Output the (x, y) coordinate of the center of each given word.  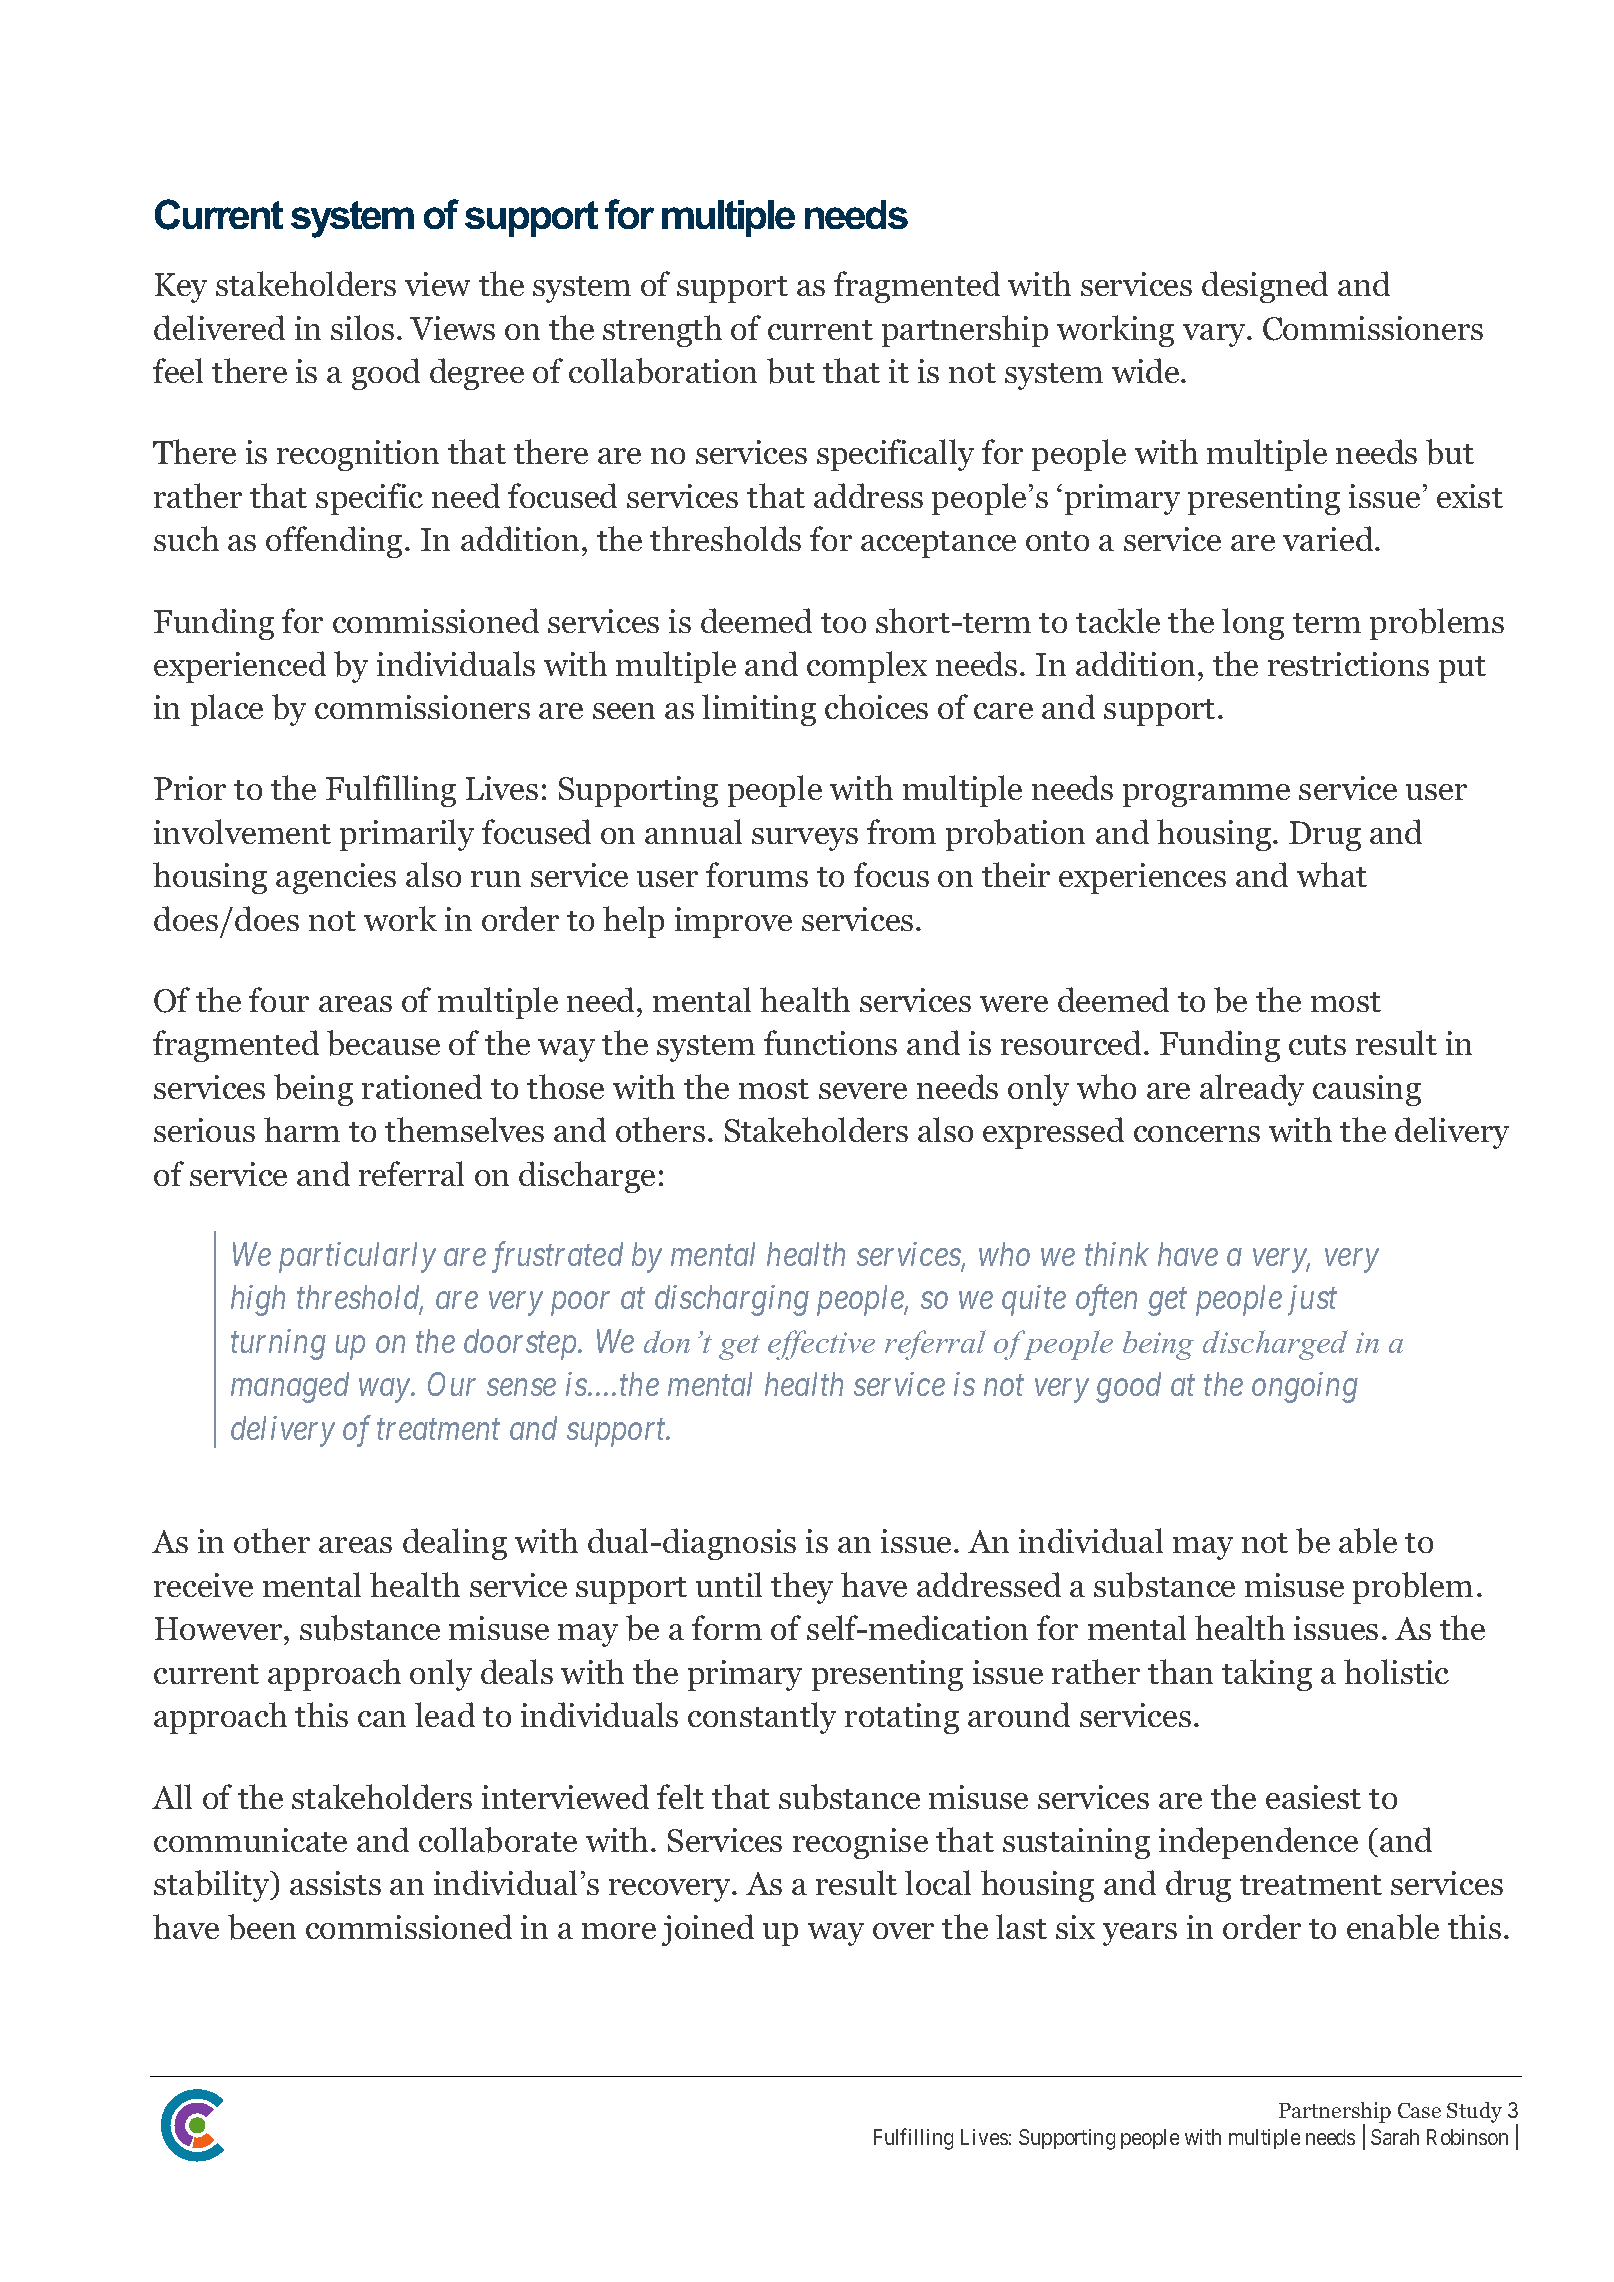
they (802, 1588)
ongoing (1305, 1388)
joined (708, 1930)
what (1332, 874)
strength (662, 331)
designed (1265, 287)
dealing (455, 1544)
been (262, 1927)
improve (733, 922)
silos (362, 327)
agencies (336, 878)
